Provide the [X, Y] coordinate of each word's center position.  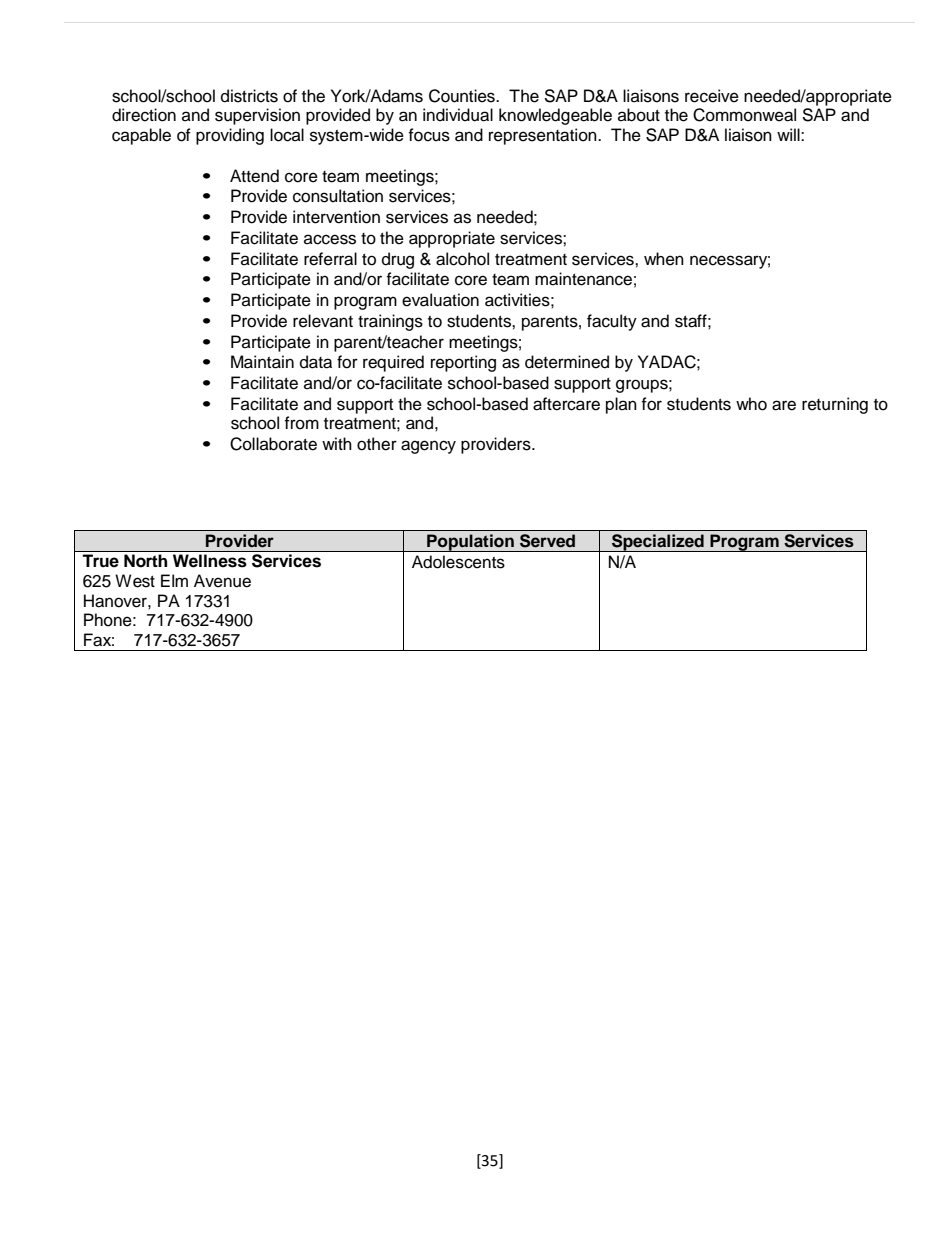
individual [458, 115]
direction [144, 115]
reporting [463, 363]
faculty [612, 322]
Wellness [210, 560]
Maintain [262, 362]
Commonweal [744, 115]
